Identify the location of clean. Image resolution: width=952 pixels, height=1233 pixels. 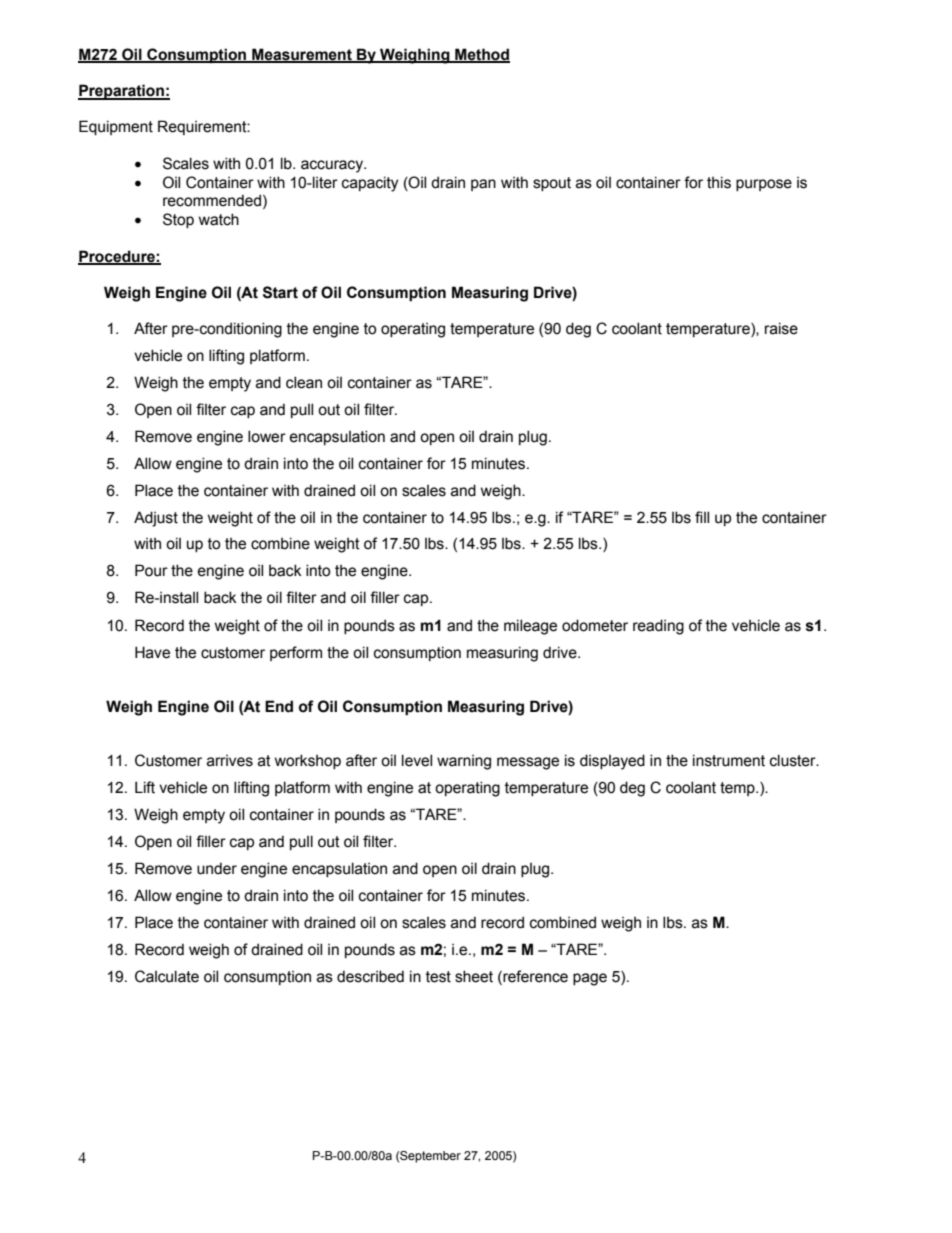
(304, 382).
